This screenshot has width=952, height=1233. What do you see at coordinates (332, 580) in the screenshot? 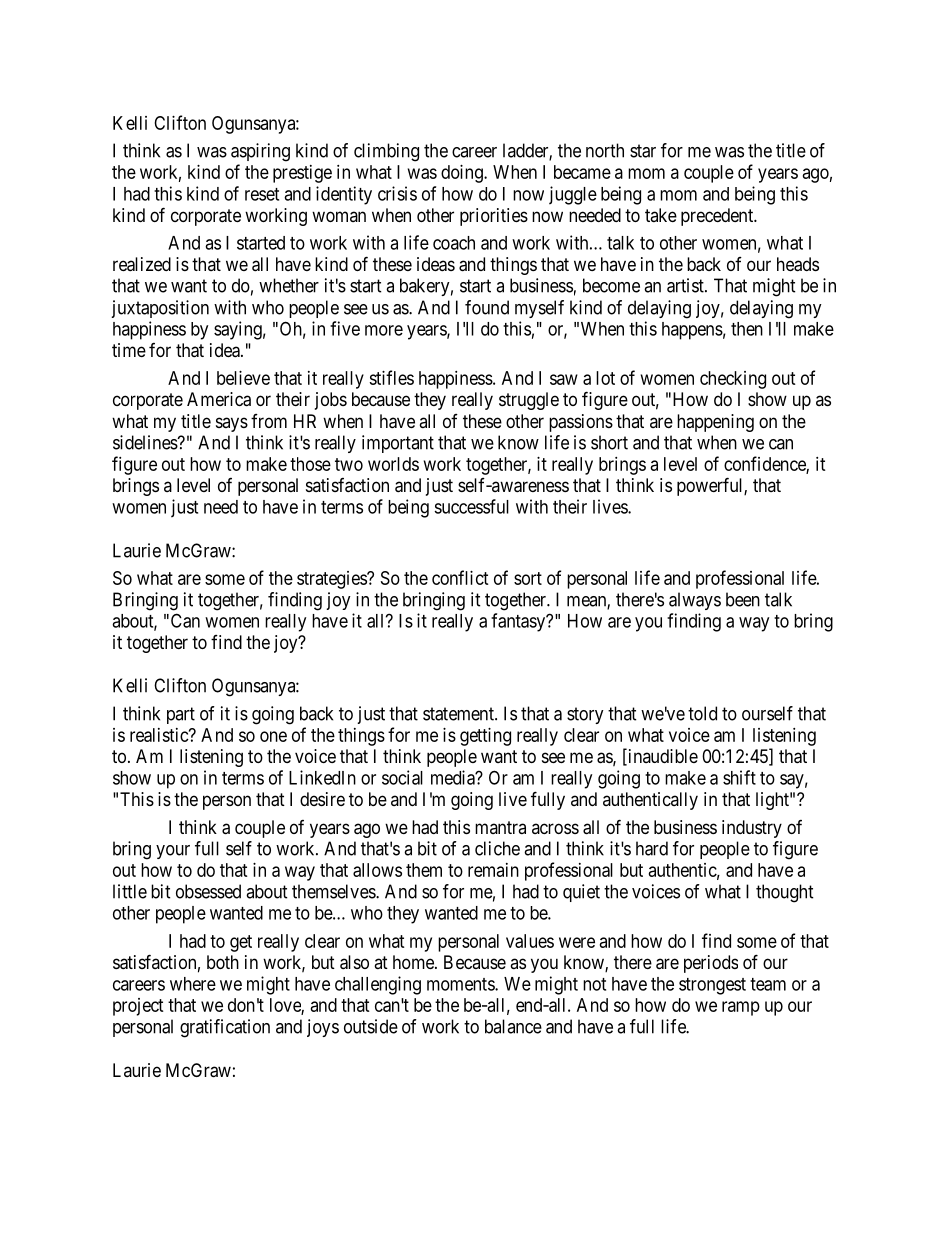
I see `strategies` at bounding box center [332, 580].
